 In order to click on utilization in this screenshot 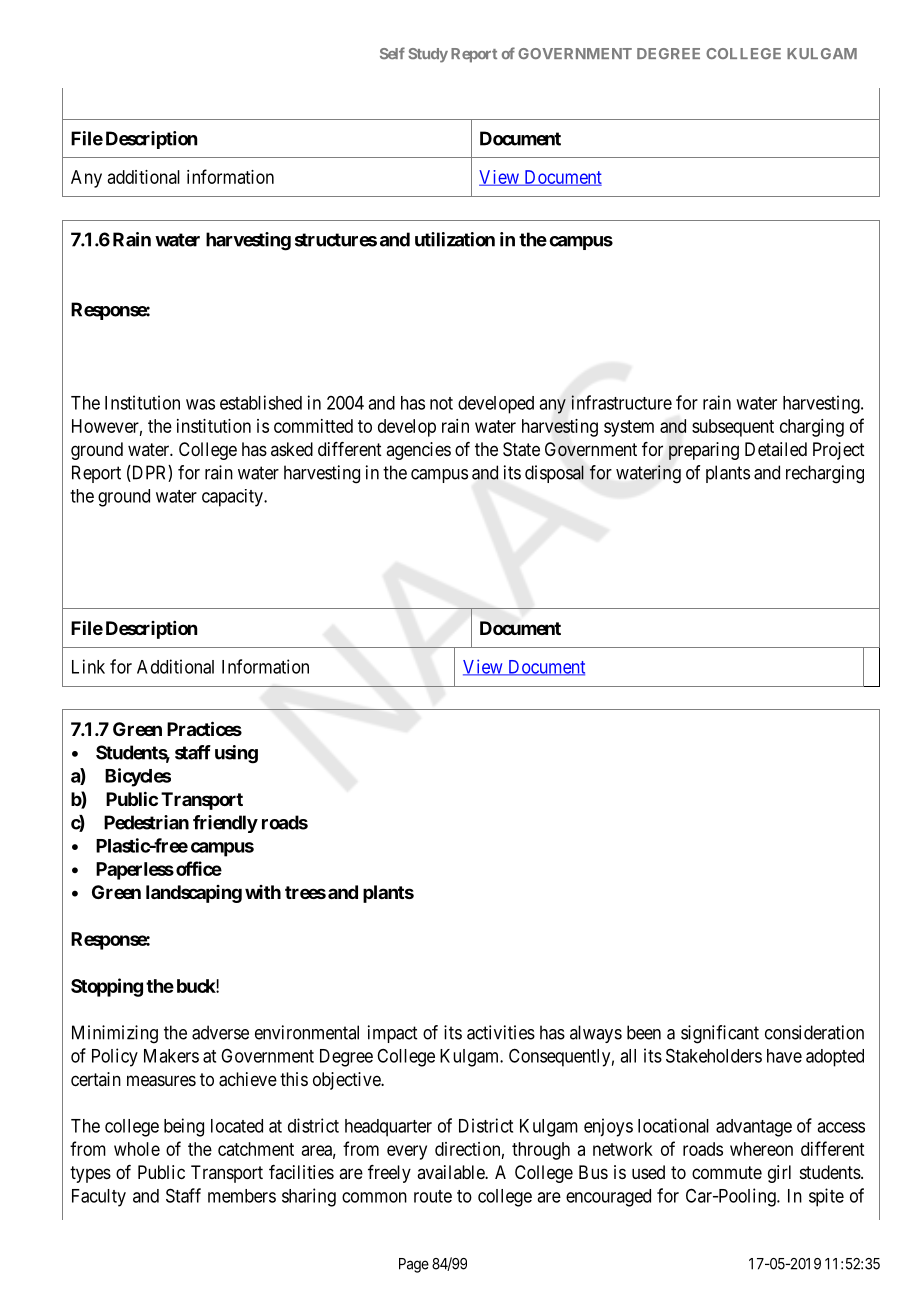, I will do `click(455, 239)`.
